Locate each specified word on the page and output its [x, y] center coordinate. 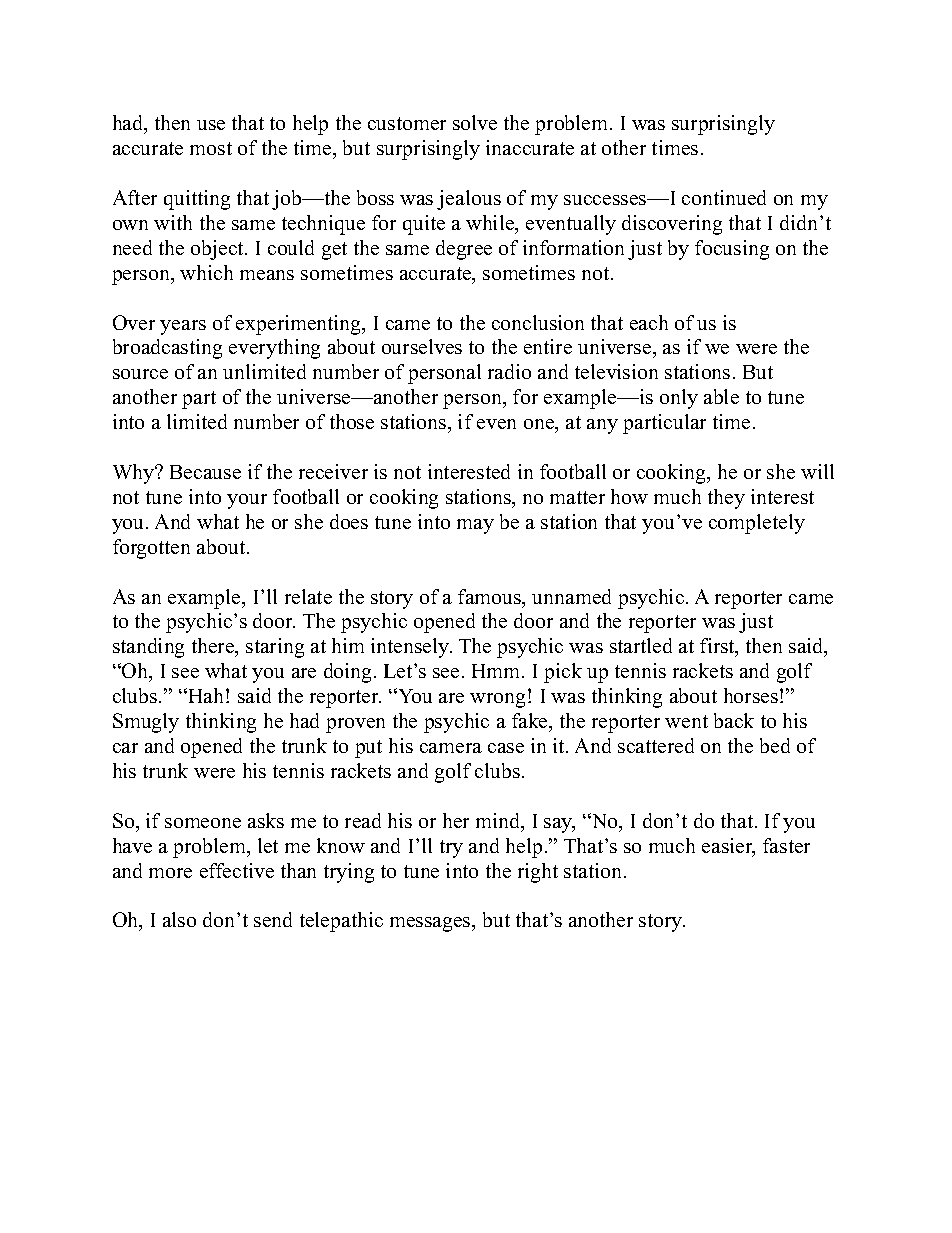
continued [724, 197]
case [506, 748]
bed [775, 745]
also [179, 919]
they [726, 499]
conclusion [538, 322]
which [206, 272]
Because [205, 472]
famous [491, 598]
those [352, 421]
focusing [732, 250]
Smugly [146, 723]
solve [475, 122]
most [211, 148]
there [214, 647]
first [718, 647]
